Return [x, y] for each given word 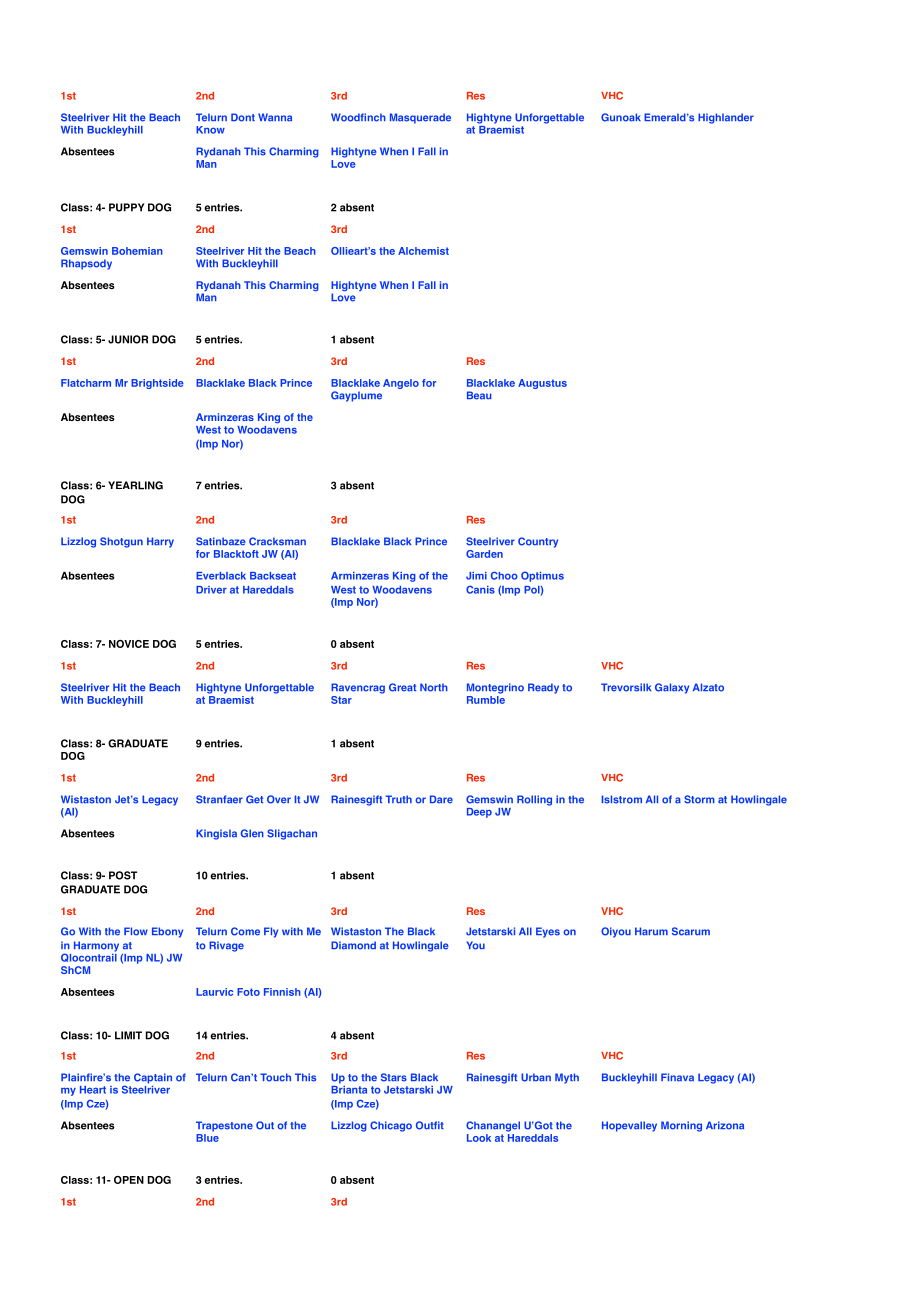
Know [210, 130]
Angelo [401, 384]
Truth [399, 799]
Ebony [167, 932]
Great [402, 687]
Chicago [391, 1126]
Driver [211, 590]
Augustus [542, 384]
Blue [207, 1138]
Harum [651, 931]
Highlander [726, 118]
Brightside [157, 384]
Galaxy [672, 688]
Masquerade [420, 118]
